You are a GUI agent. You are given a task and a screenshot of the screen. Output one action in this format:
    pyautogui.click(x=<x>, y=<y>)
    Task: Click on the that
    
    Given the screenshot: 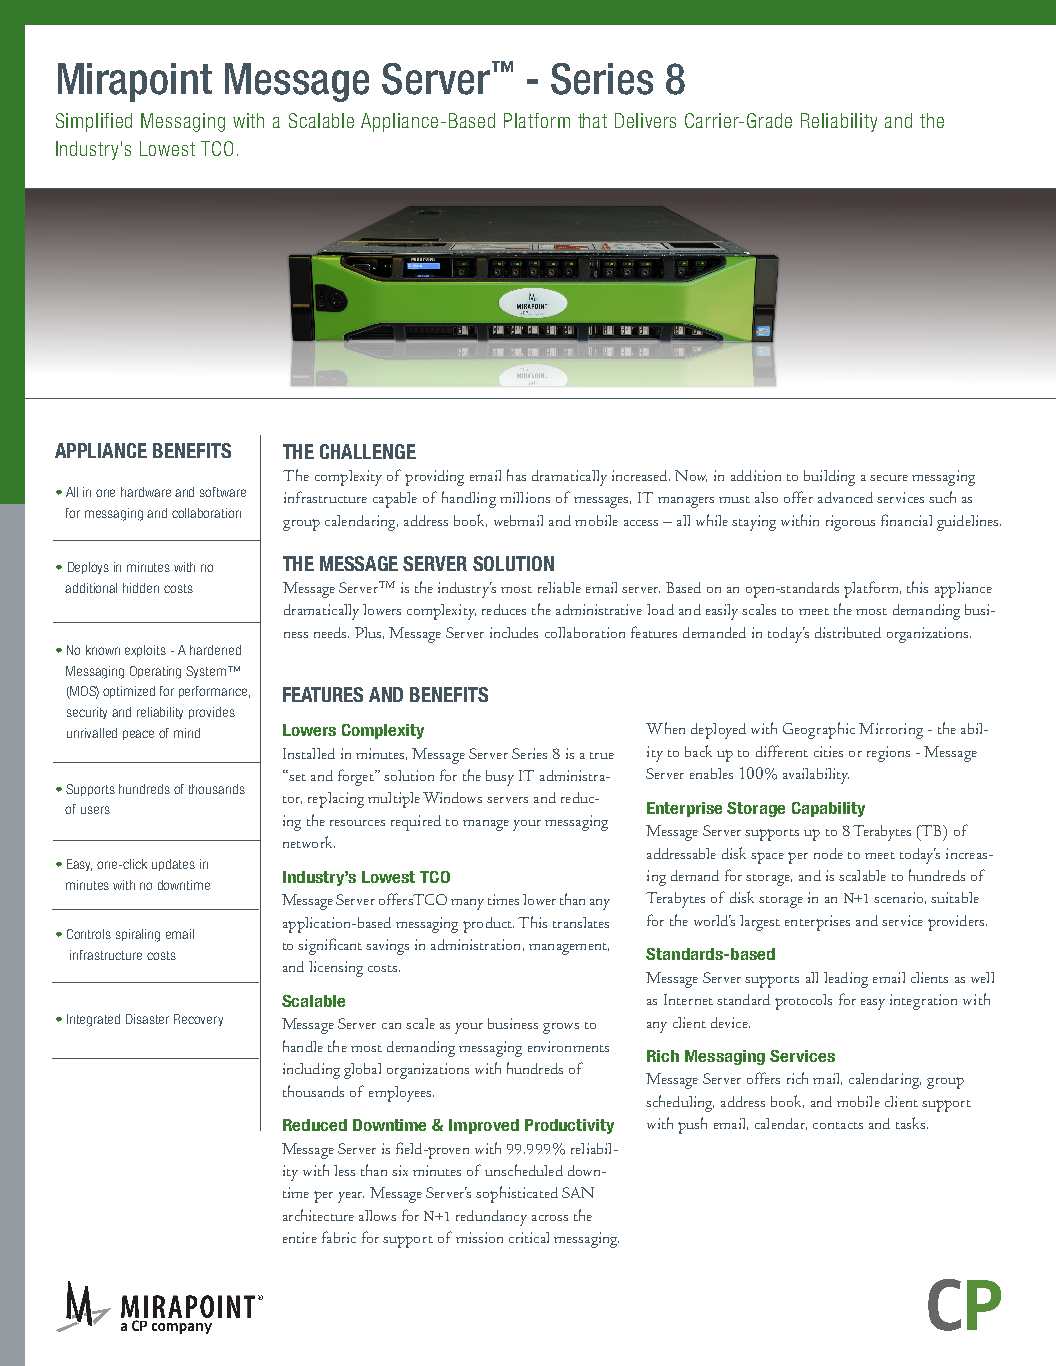 What is the action you would take?
    pyautogui.click(x=592, y=120)
